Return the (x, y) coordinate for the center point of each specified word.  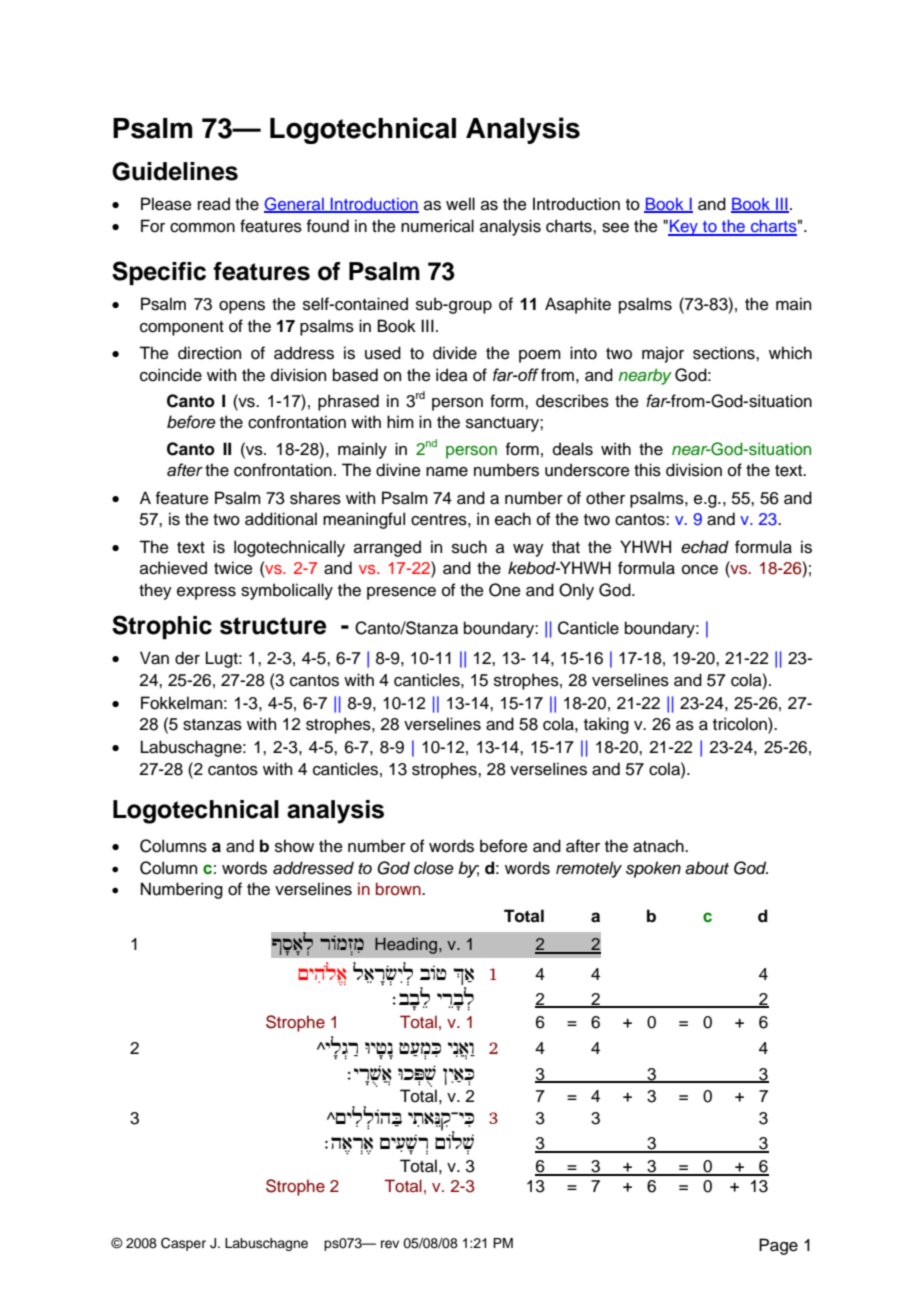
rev (390, 1244)
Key (684, 228)
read (214, 204)
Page (778, 1246)
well (460, 204)
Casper (183, 1244)
